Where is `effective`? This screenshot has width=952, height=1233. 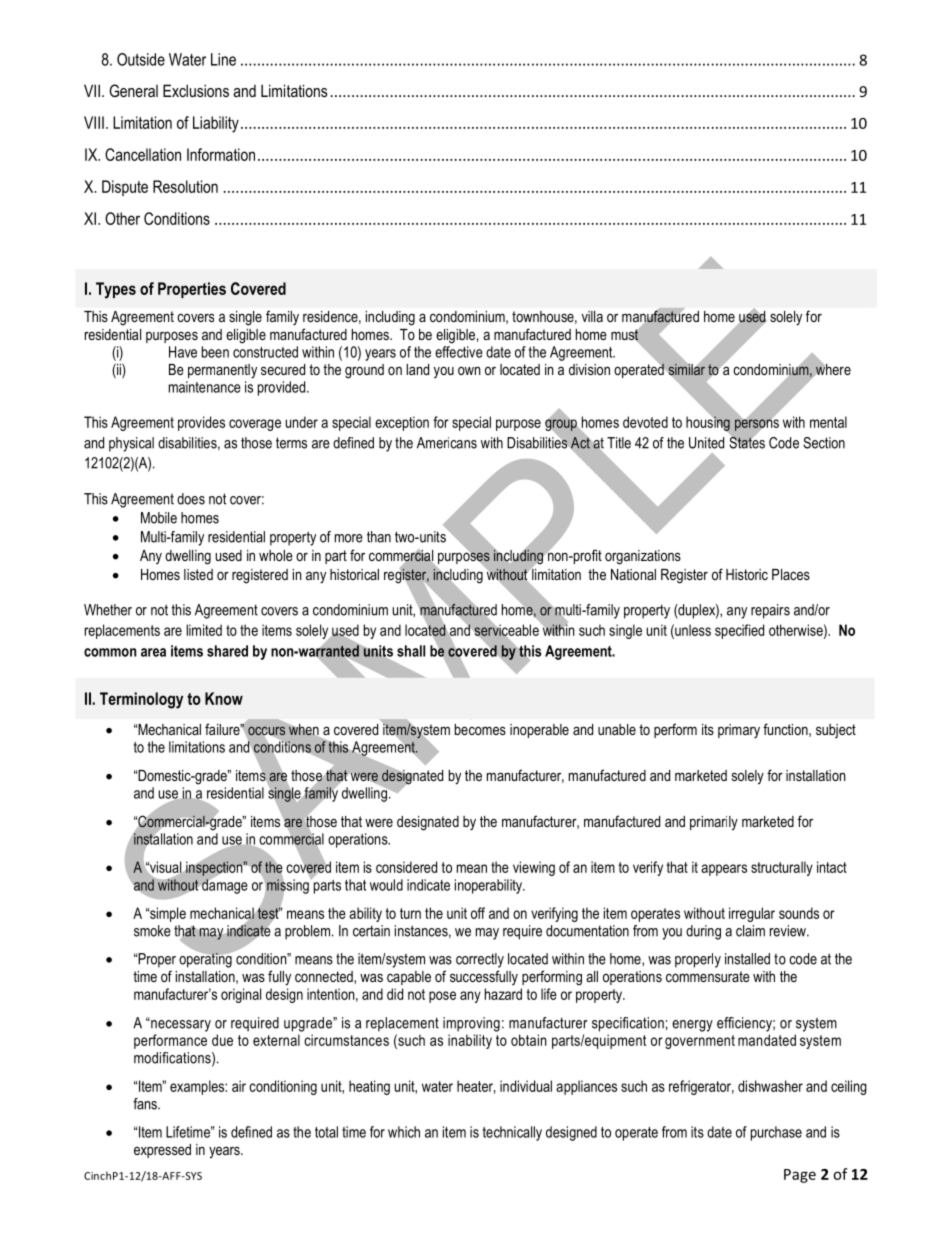
effective is located at coordinates (459, 352).
